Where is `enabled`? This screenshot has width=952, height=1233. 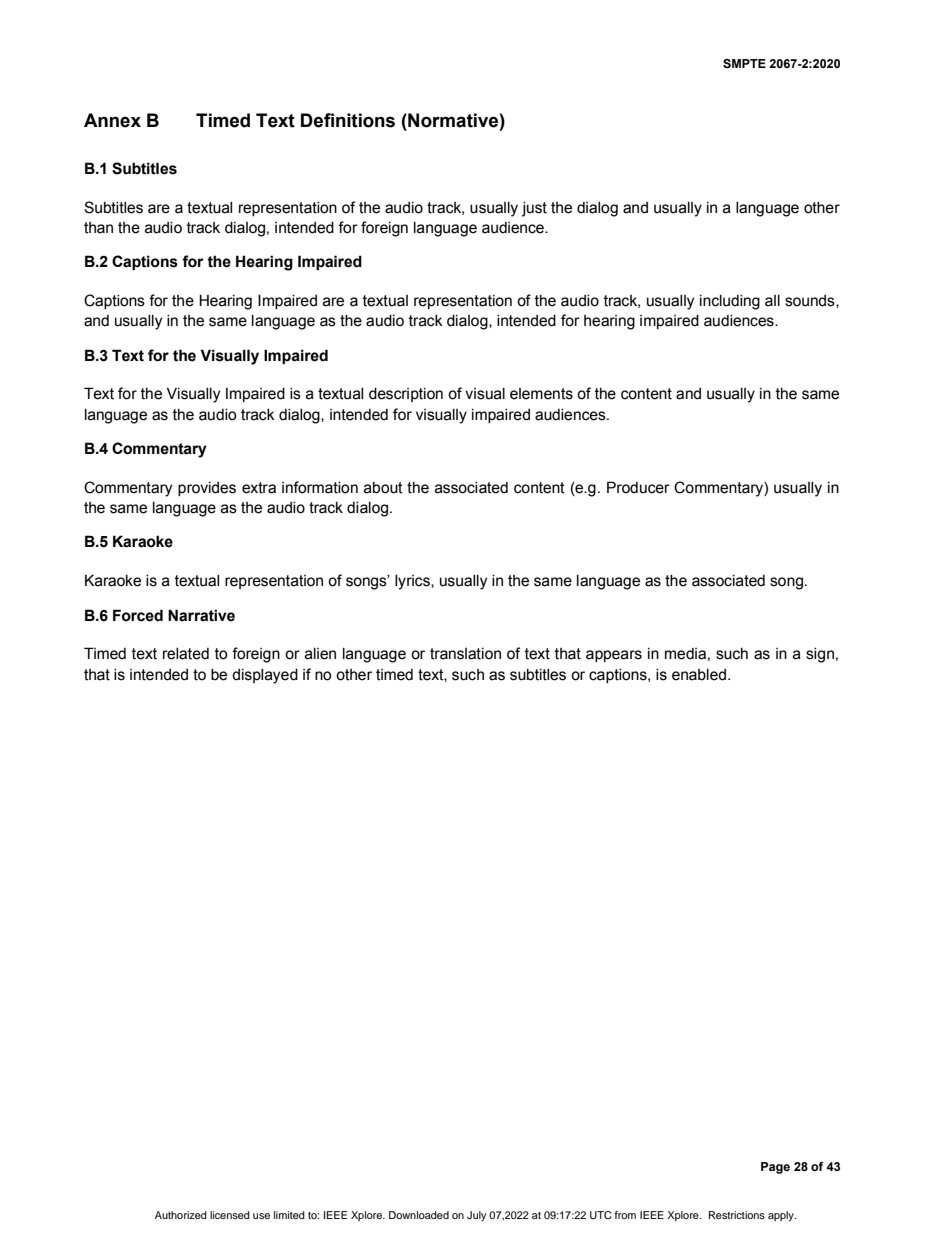
enabled is located at coordinates (700, 675).
